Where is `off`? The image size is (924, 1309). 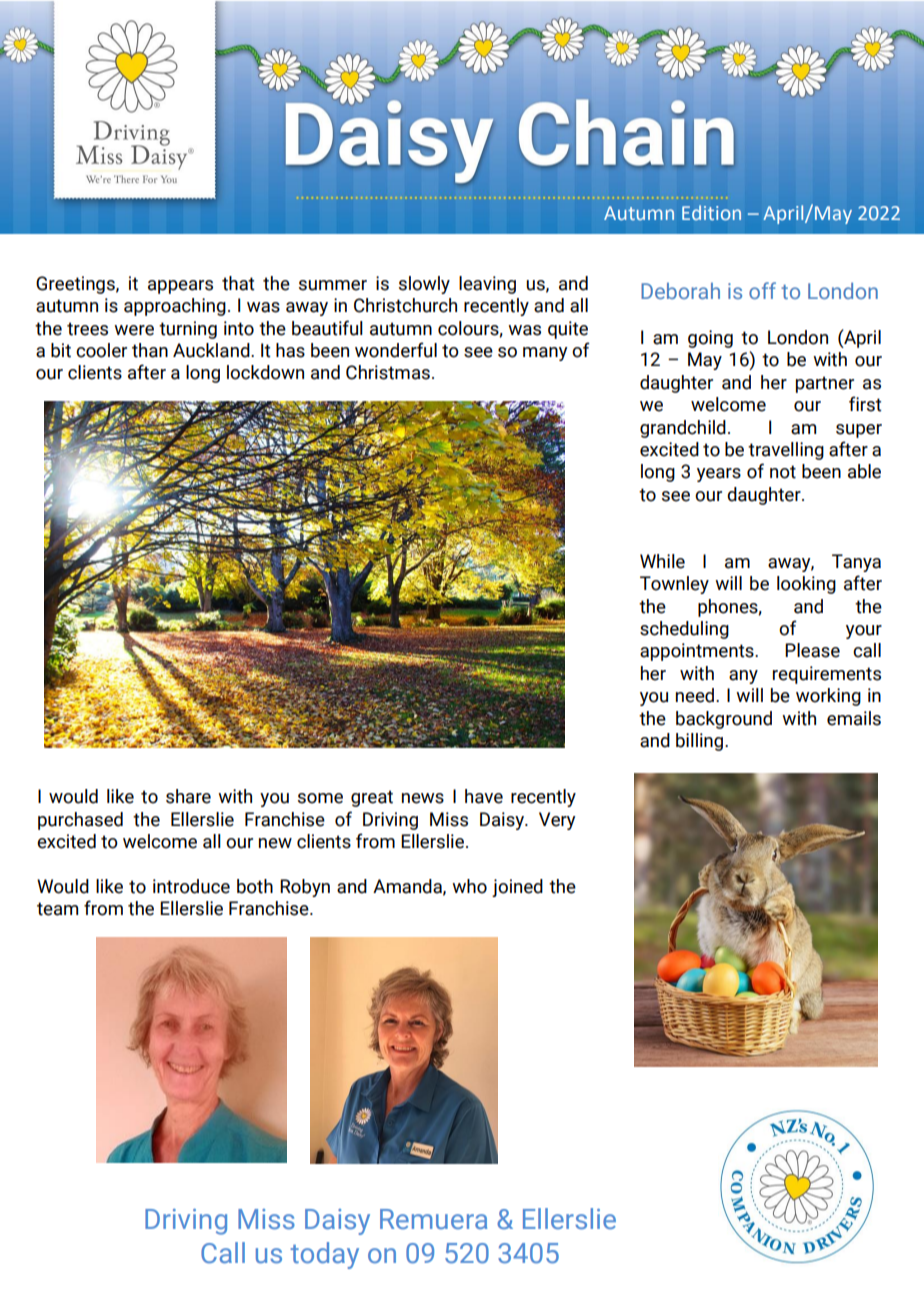
off is located at coordinates (762, 290).
